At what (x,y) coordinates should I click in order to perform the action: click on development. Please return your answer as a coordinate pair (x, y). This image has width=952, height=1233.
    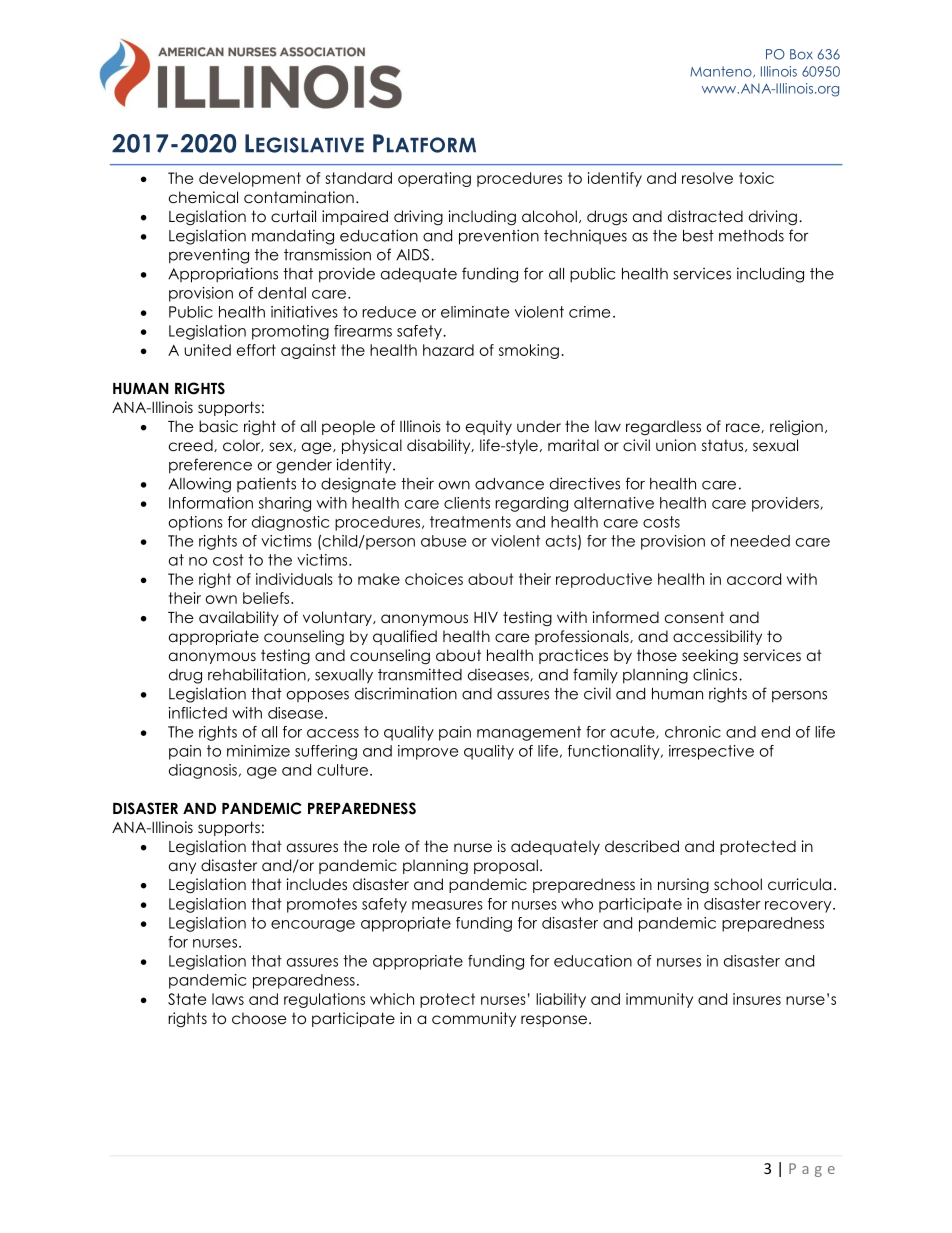
    Looking at the image, I should click on (250, 179).
